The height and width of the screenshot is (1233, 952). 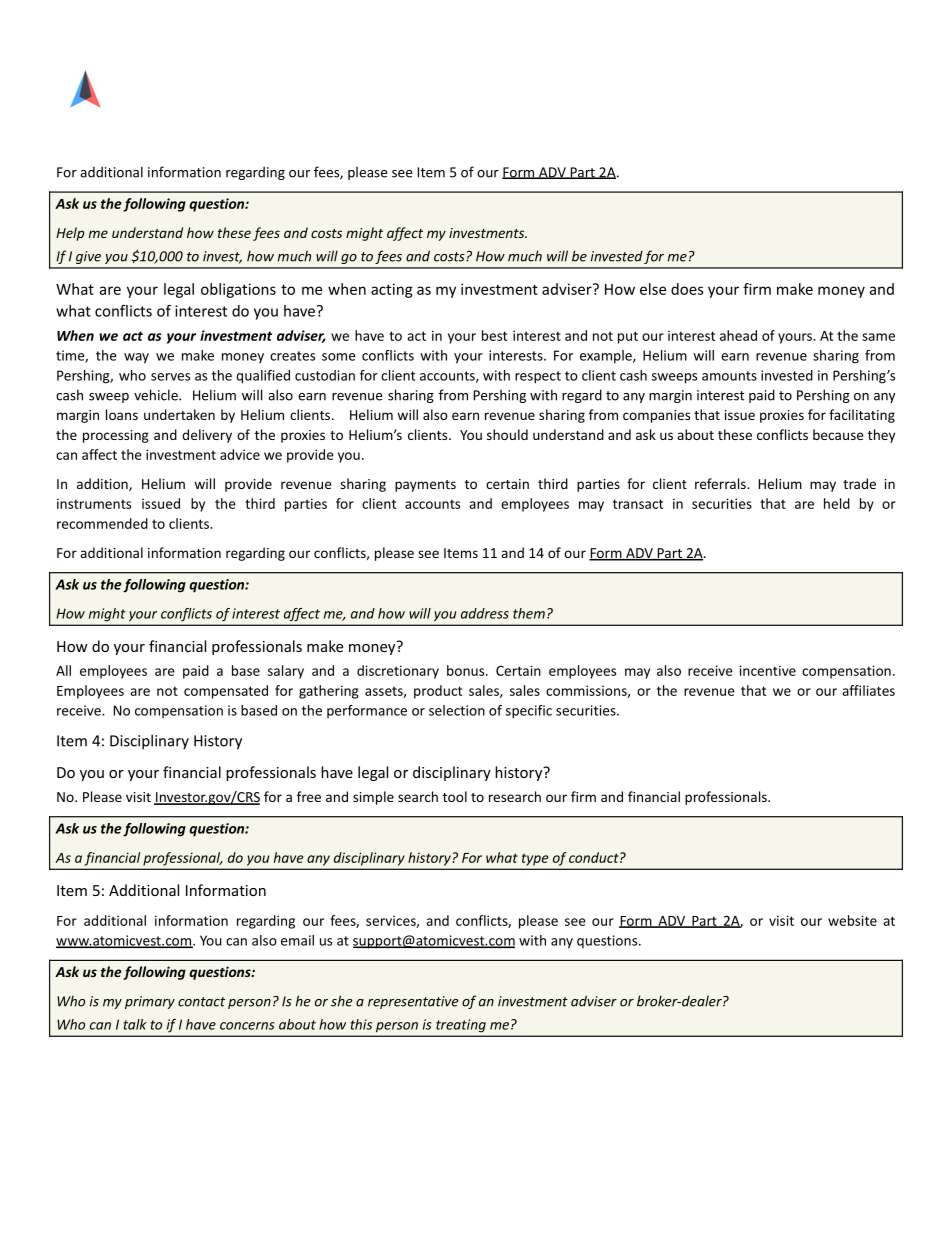 What do you see at coordinates (63, 670) in the screenshot?
I see `All` at bounding box center [63, 670].
